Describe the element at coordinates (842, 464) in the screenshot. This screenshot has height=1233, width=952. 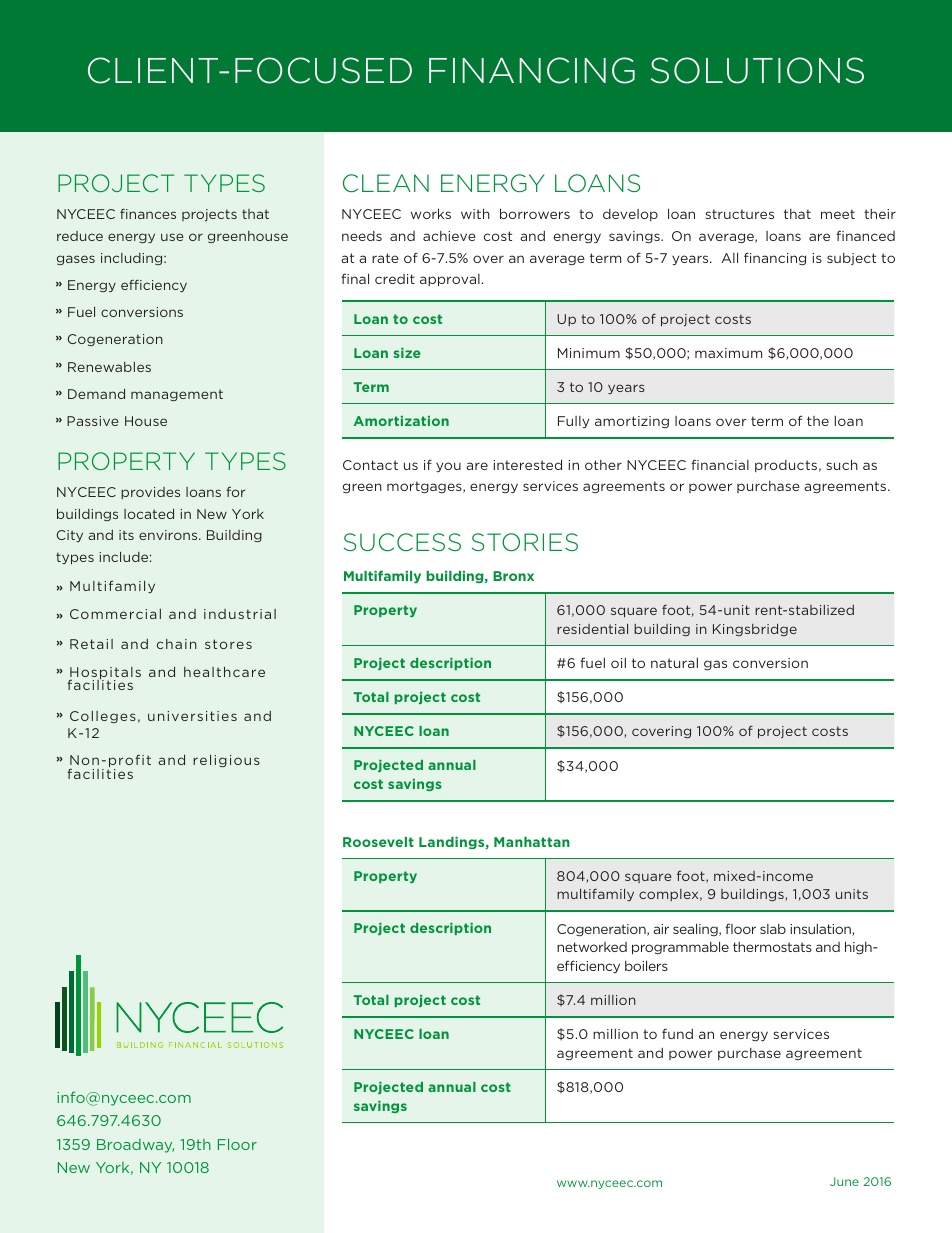
I see `such` at that location.
